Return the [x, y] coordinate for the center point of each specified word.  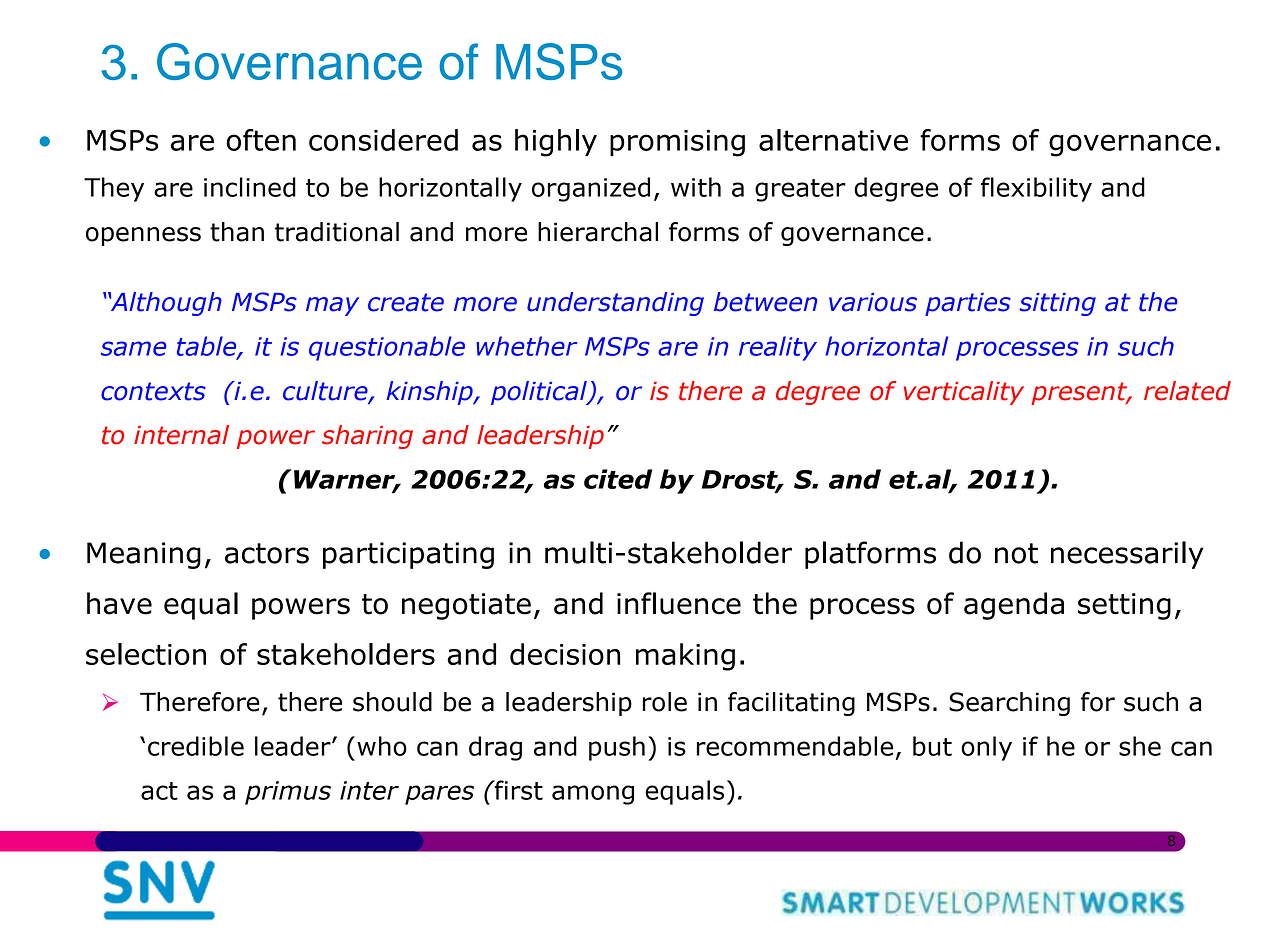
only [986, 748]
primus [288, 793]
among [593, 795]
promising [677, 143]
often [261, 140]
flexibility [1036, 189]
